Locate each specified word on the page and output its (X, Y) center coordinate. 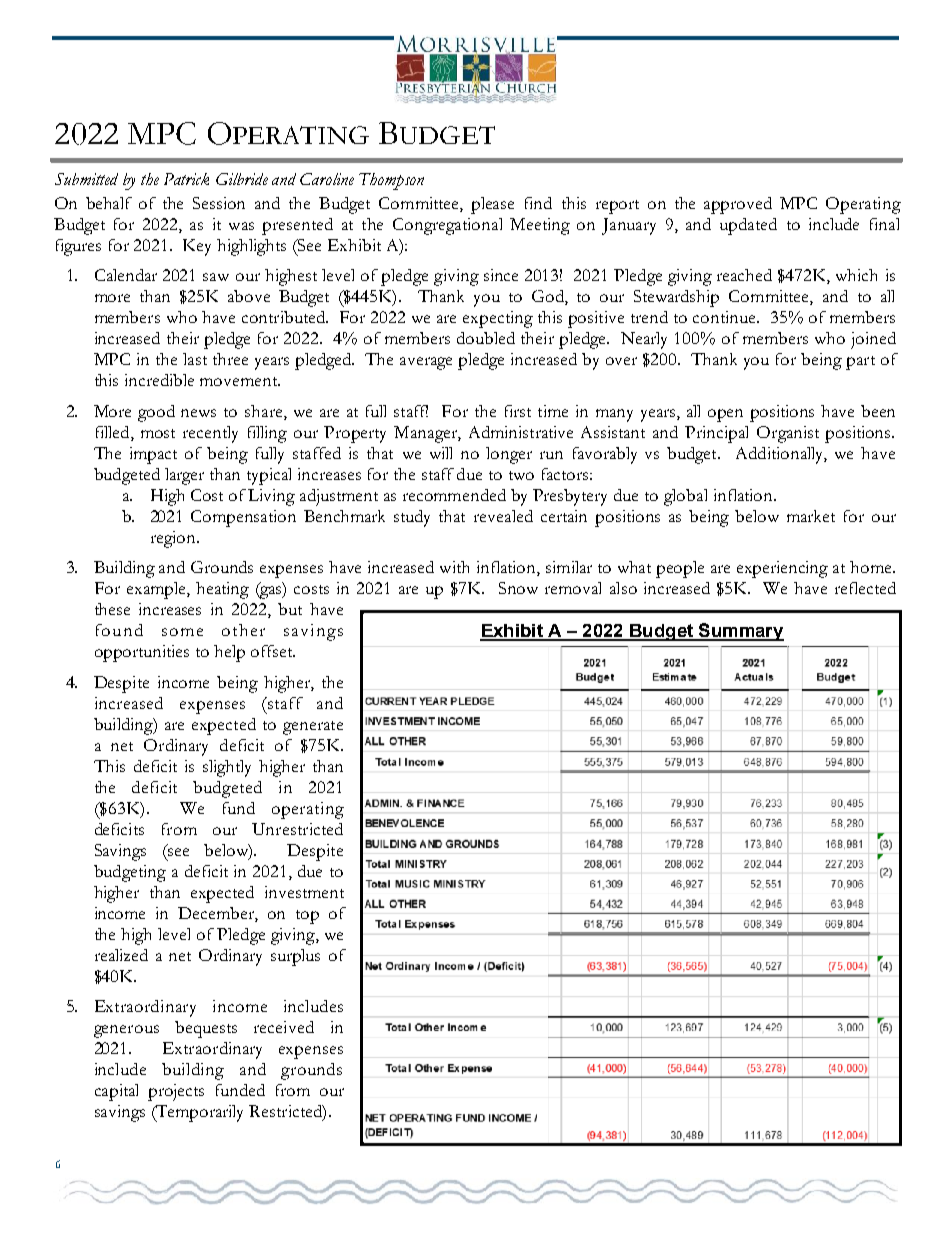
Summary (740, 632)
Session (219, 203)
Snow (518, 588)
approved (738, 205)
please (492, 205)
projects (176, 1092)
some (182, 632)
